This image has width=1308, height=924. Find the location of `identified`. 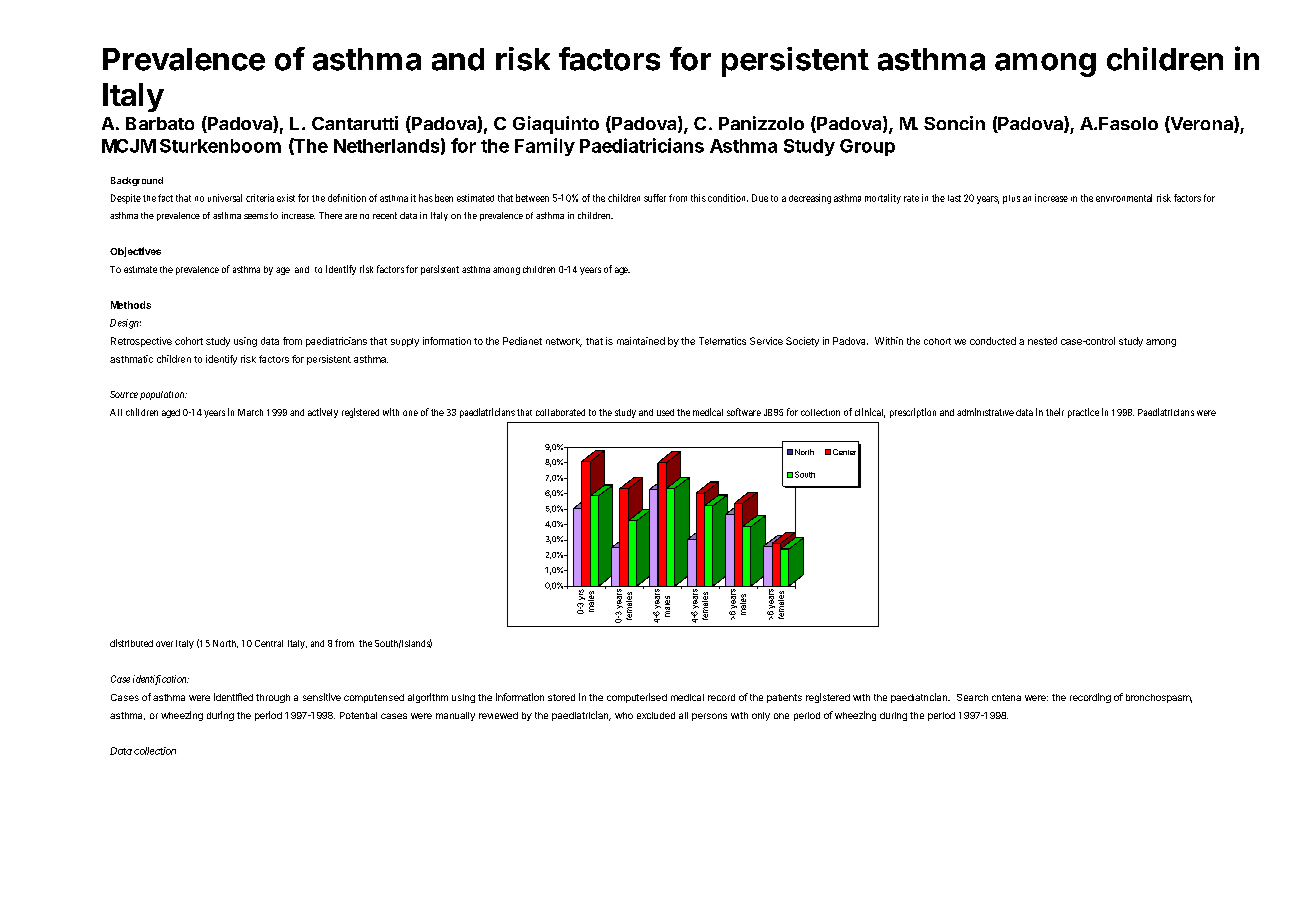

identified is located at coordinates (233, 697).
